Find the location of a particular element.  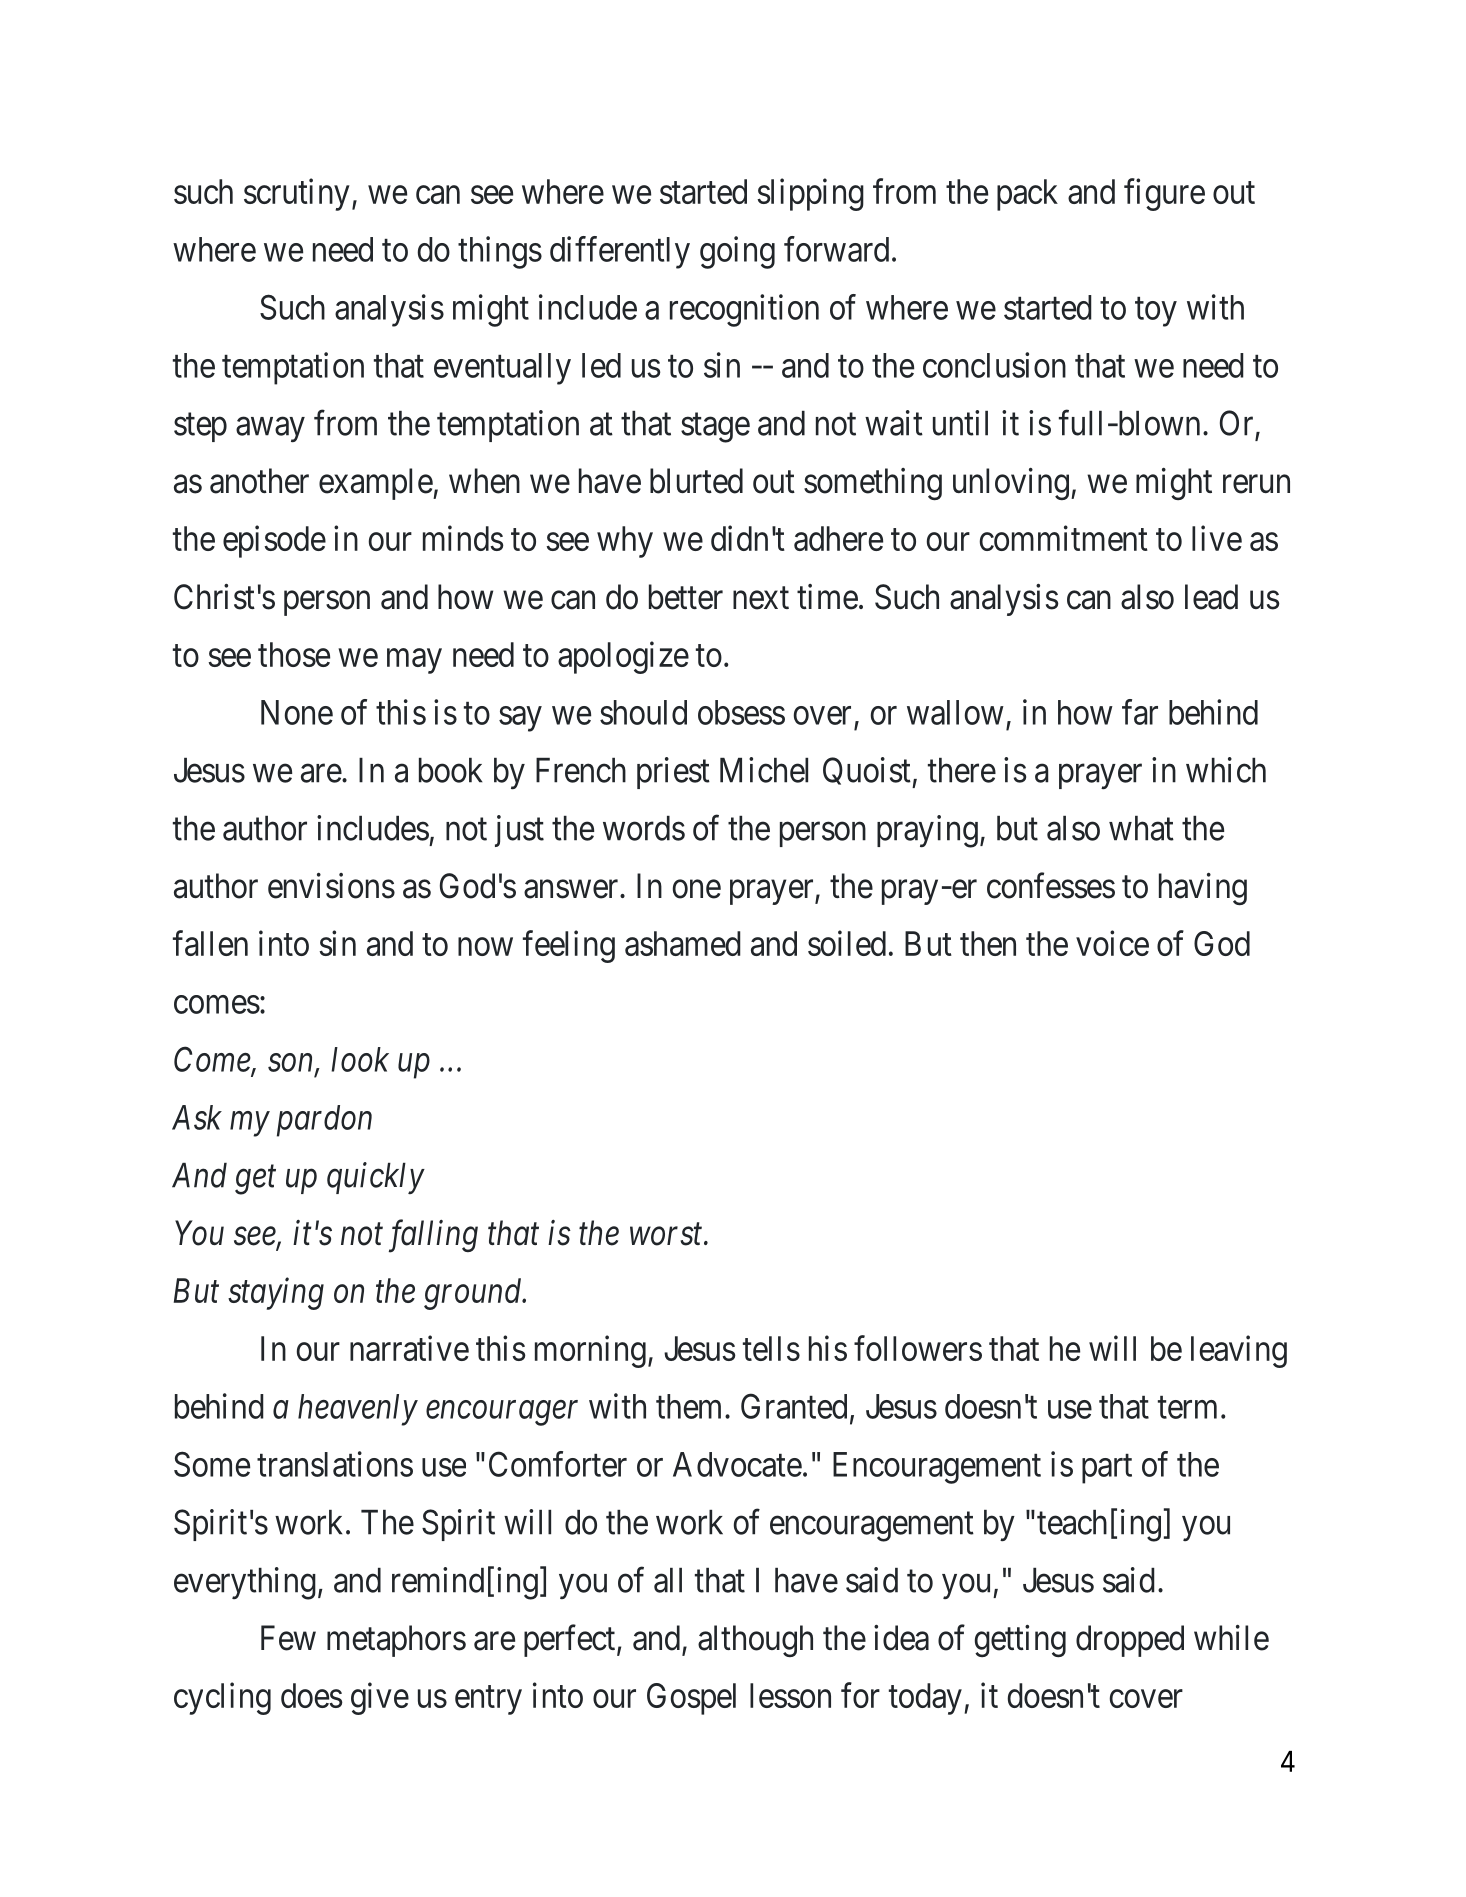

fallen is located at coordinates (210, 943).
